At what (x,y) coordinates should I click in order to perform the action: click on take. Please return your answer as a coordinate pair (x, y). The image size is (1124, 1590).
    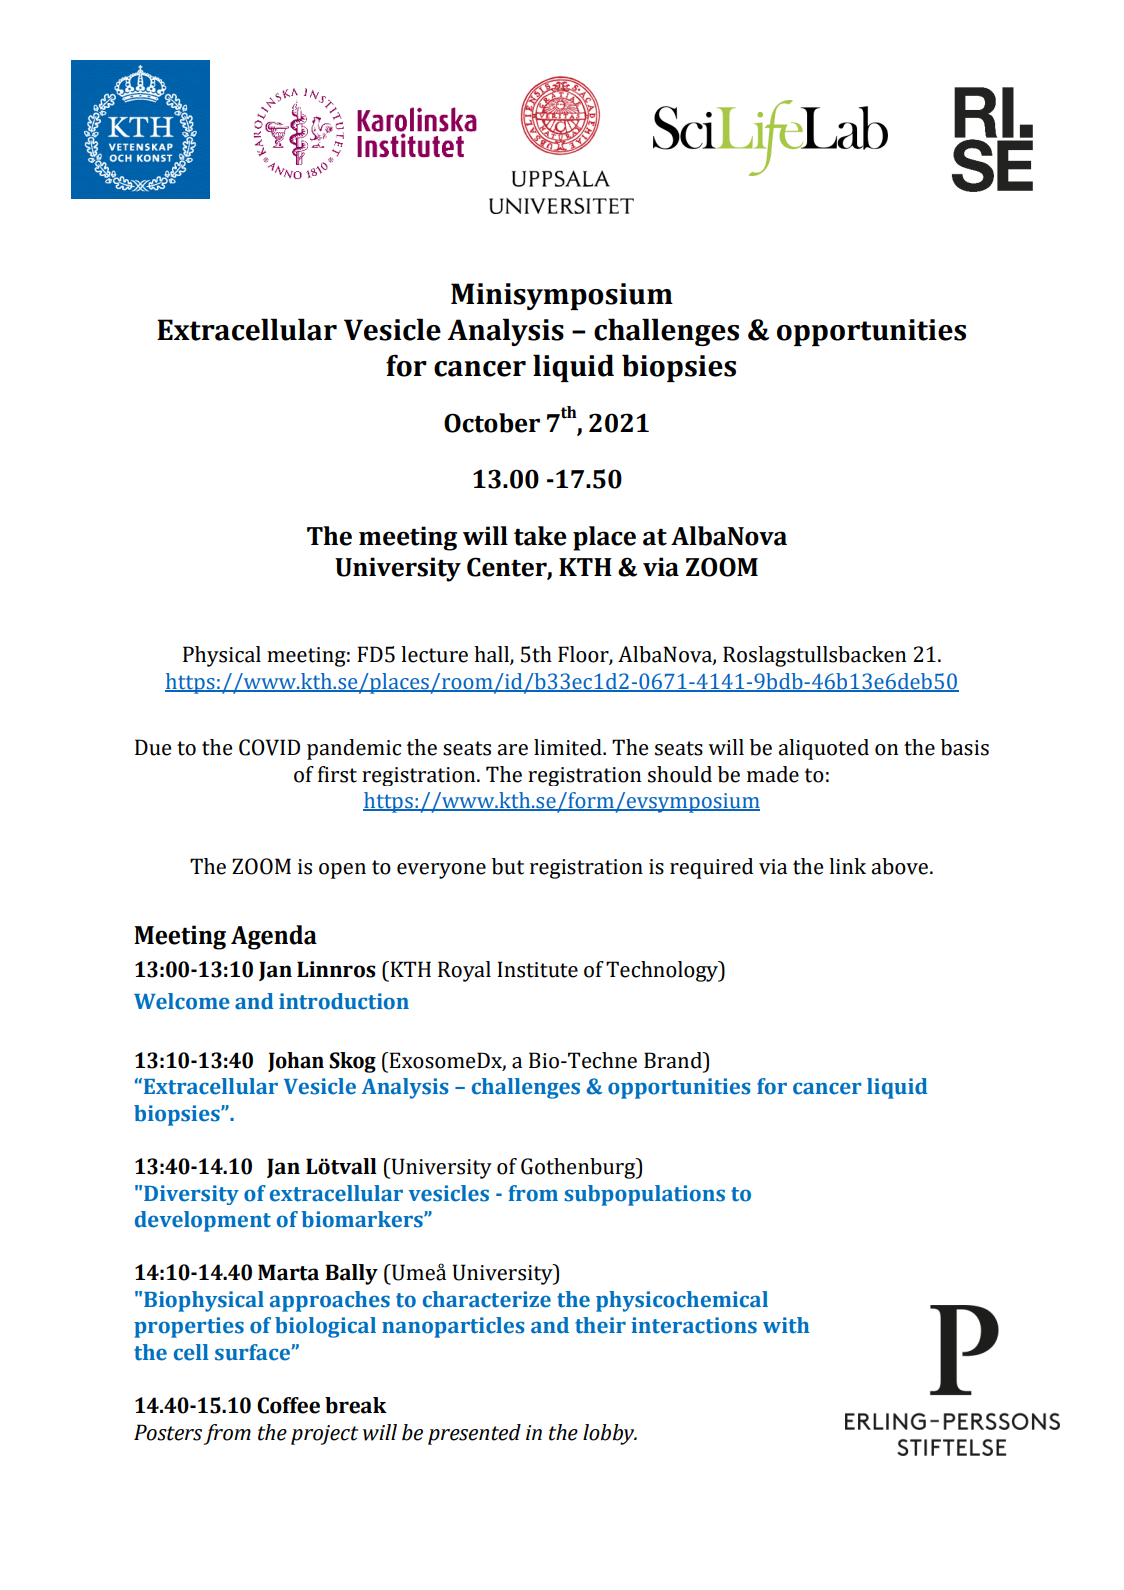
    Looking at the image, I should click on (540, 536).
